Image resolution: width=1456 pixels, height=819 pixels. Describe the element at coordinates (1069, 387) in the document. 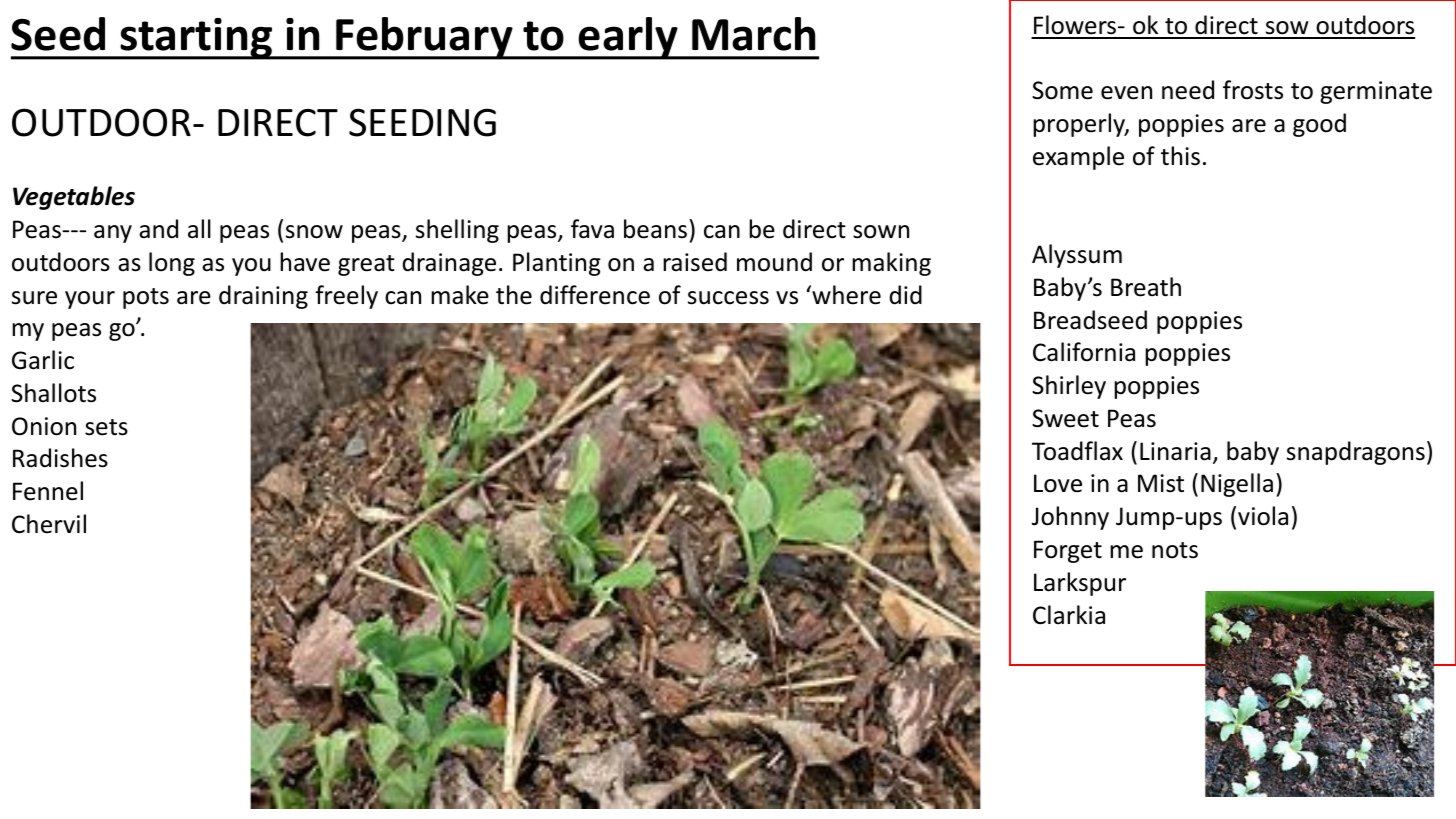

I see `Shirley` at that location.
